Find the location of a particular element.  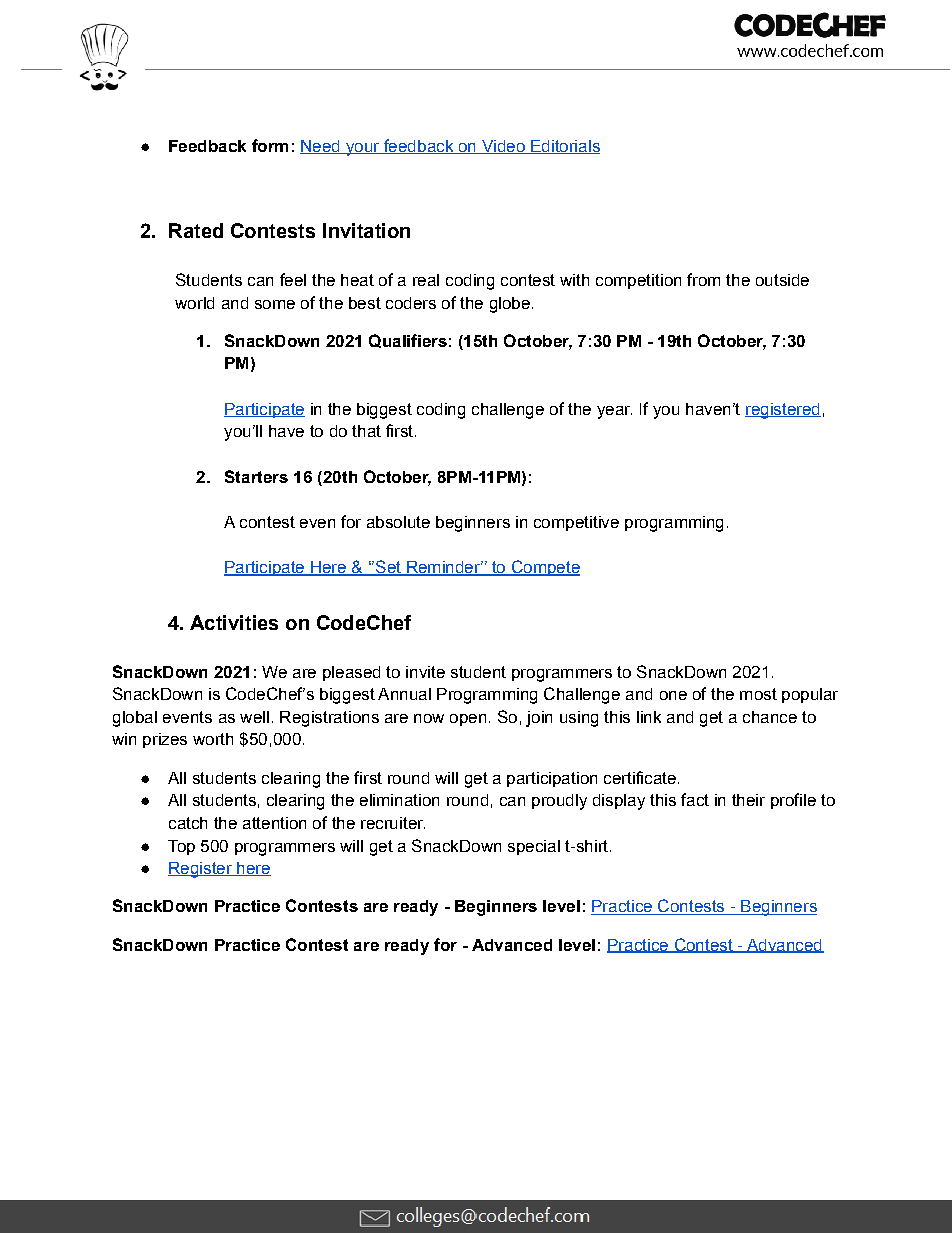

Qualifiers is located at coordinates (408, 341).
